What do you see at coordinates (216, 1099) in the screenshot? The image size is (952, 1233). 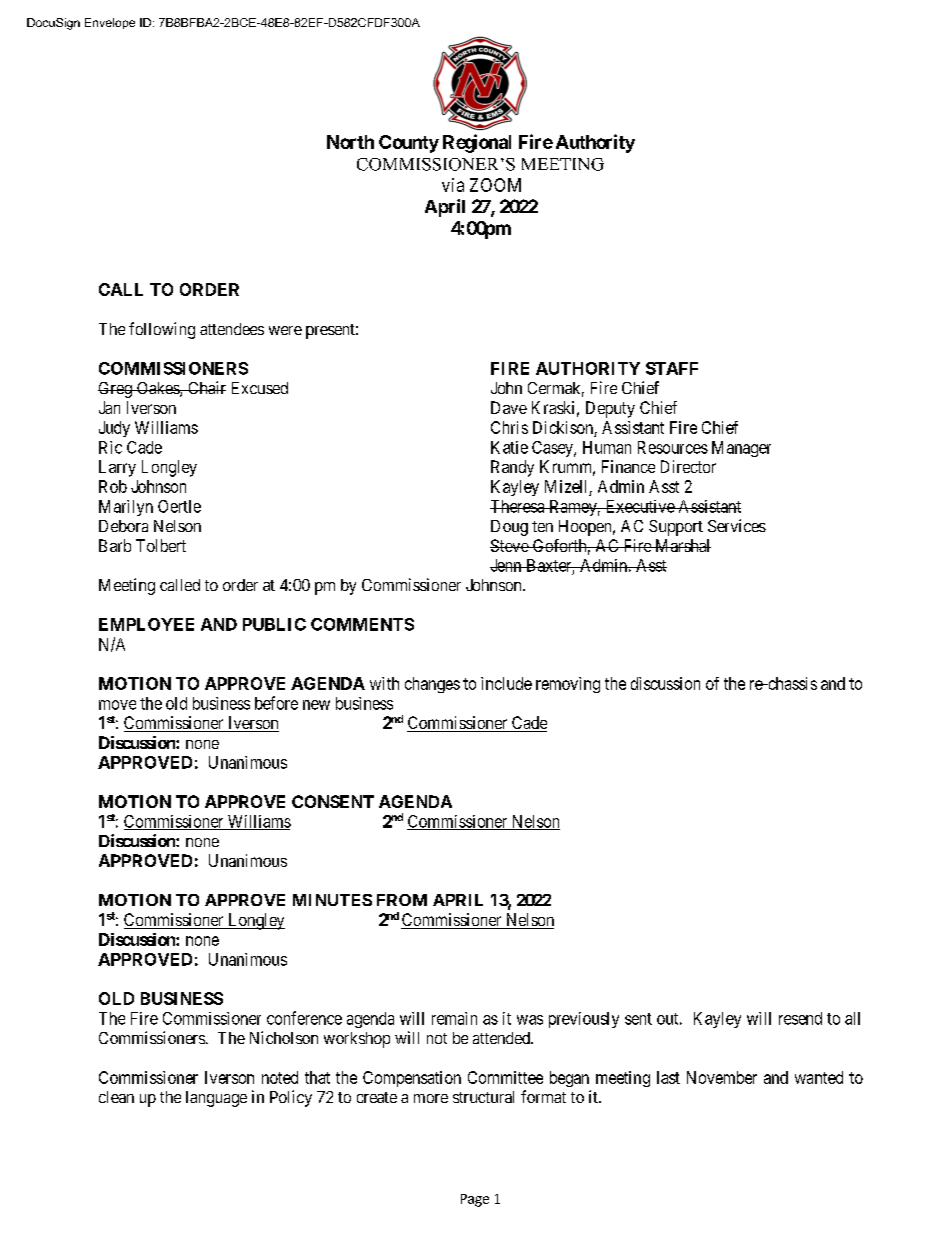 I see `language` at bounding box center [216, 1099].
